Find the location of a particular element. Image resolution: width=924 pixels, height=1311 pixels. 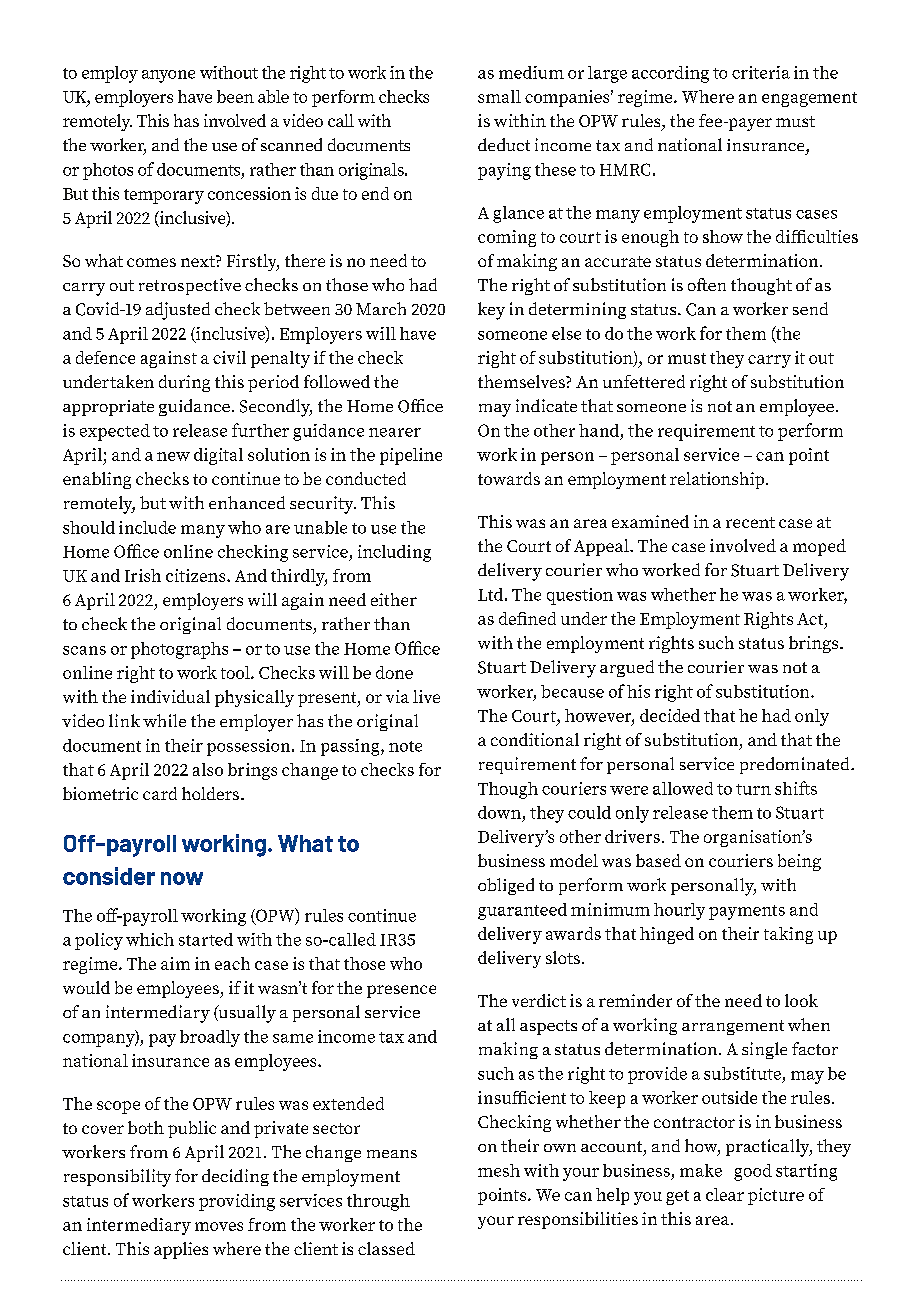

applies is located at coordinates (181, 1250).
